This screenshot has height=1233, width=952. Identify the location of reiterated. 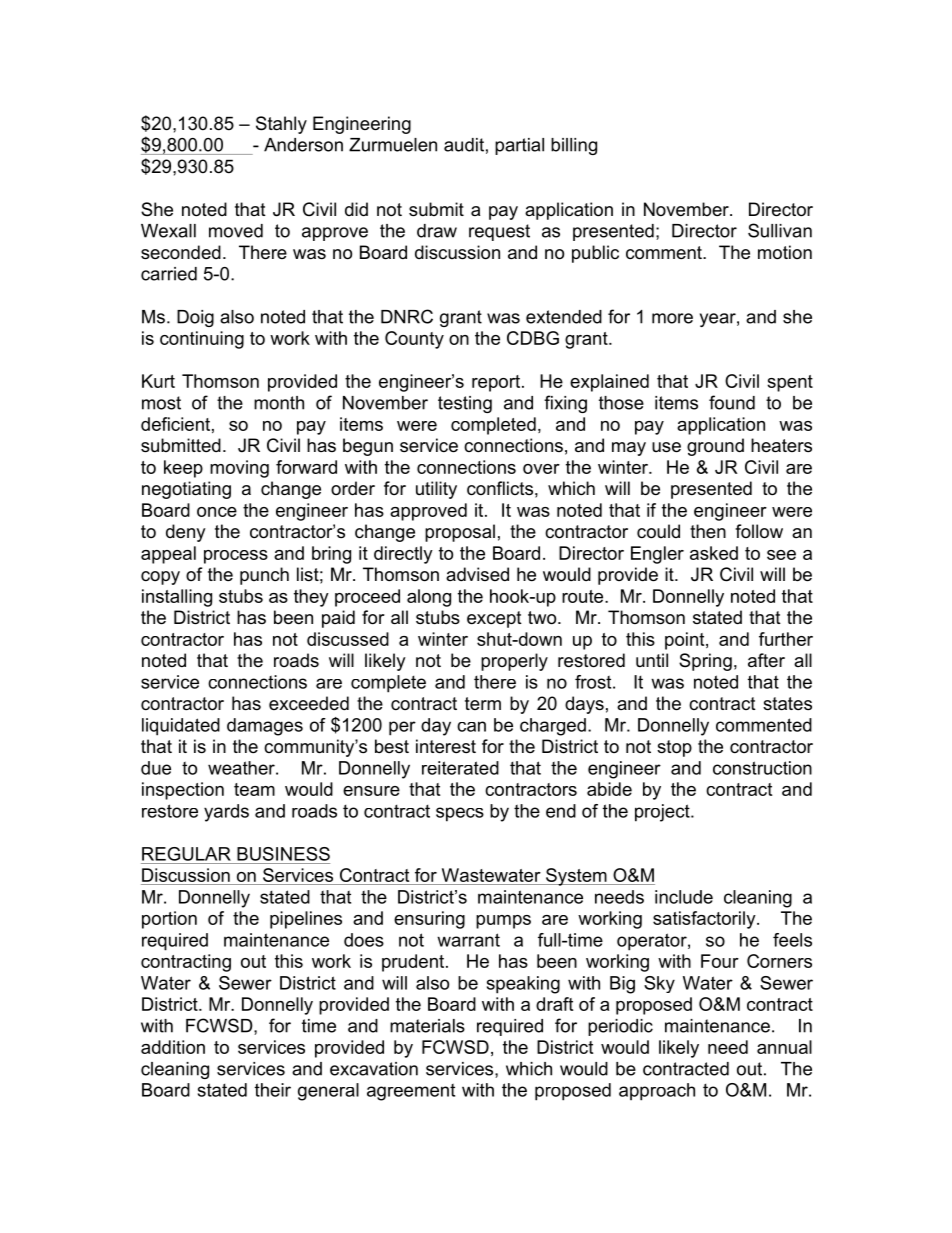
(460, 768).
